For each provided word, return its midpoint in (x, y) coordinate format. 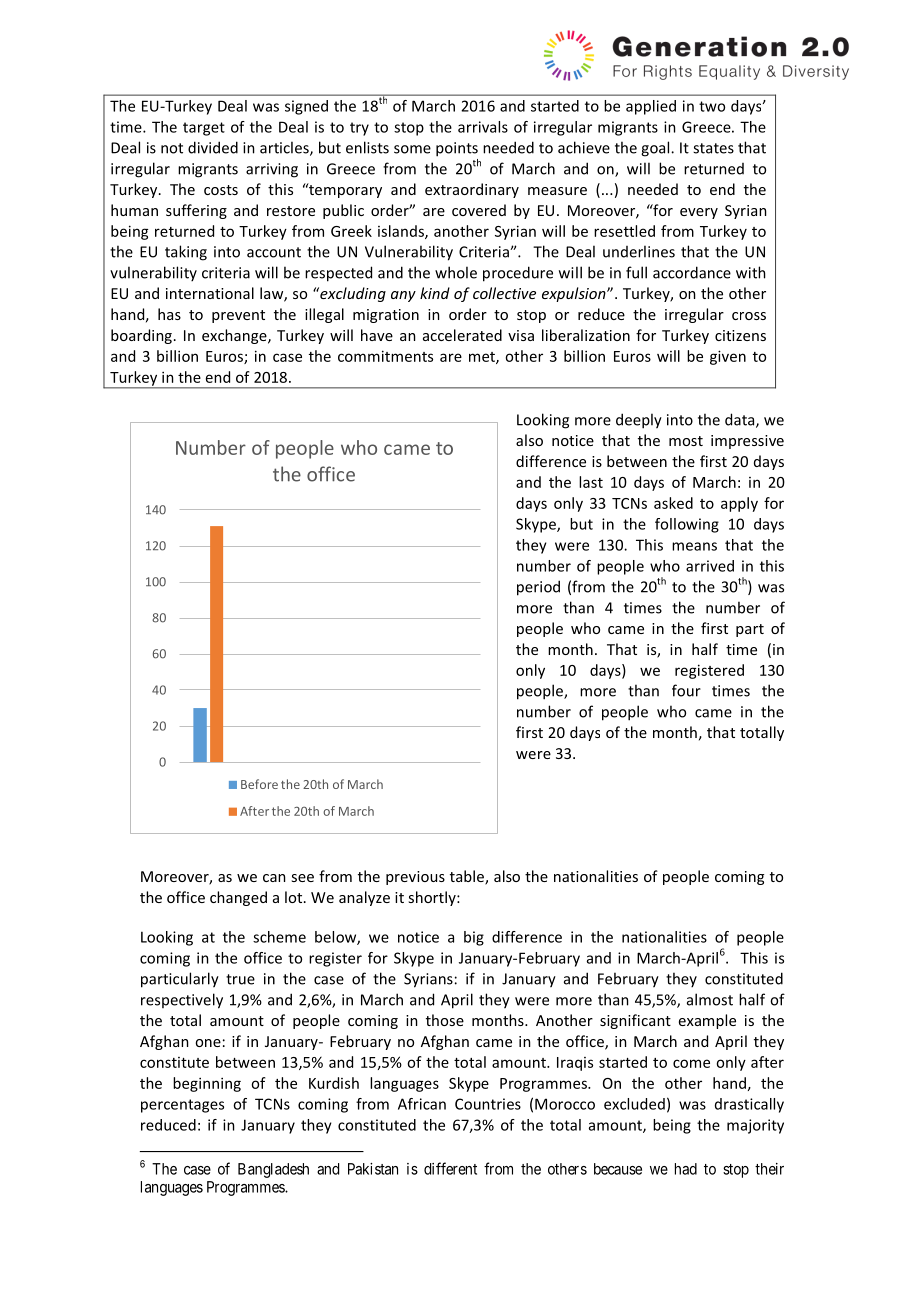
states (713, 148)
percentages (182, 1106)
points (457, 149)
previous (415, 878)
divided (213, 147)
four (686, 690)
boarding (141, 336)
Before (259, 784)
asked (673, 503)
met (483, 358)
